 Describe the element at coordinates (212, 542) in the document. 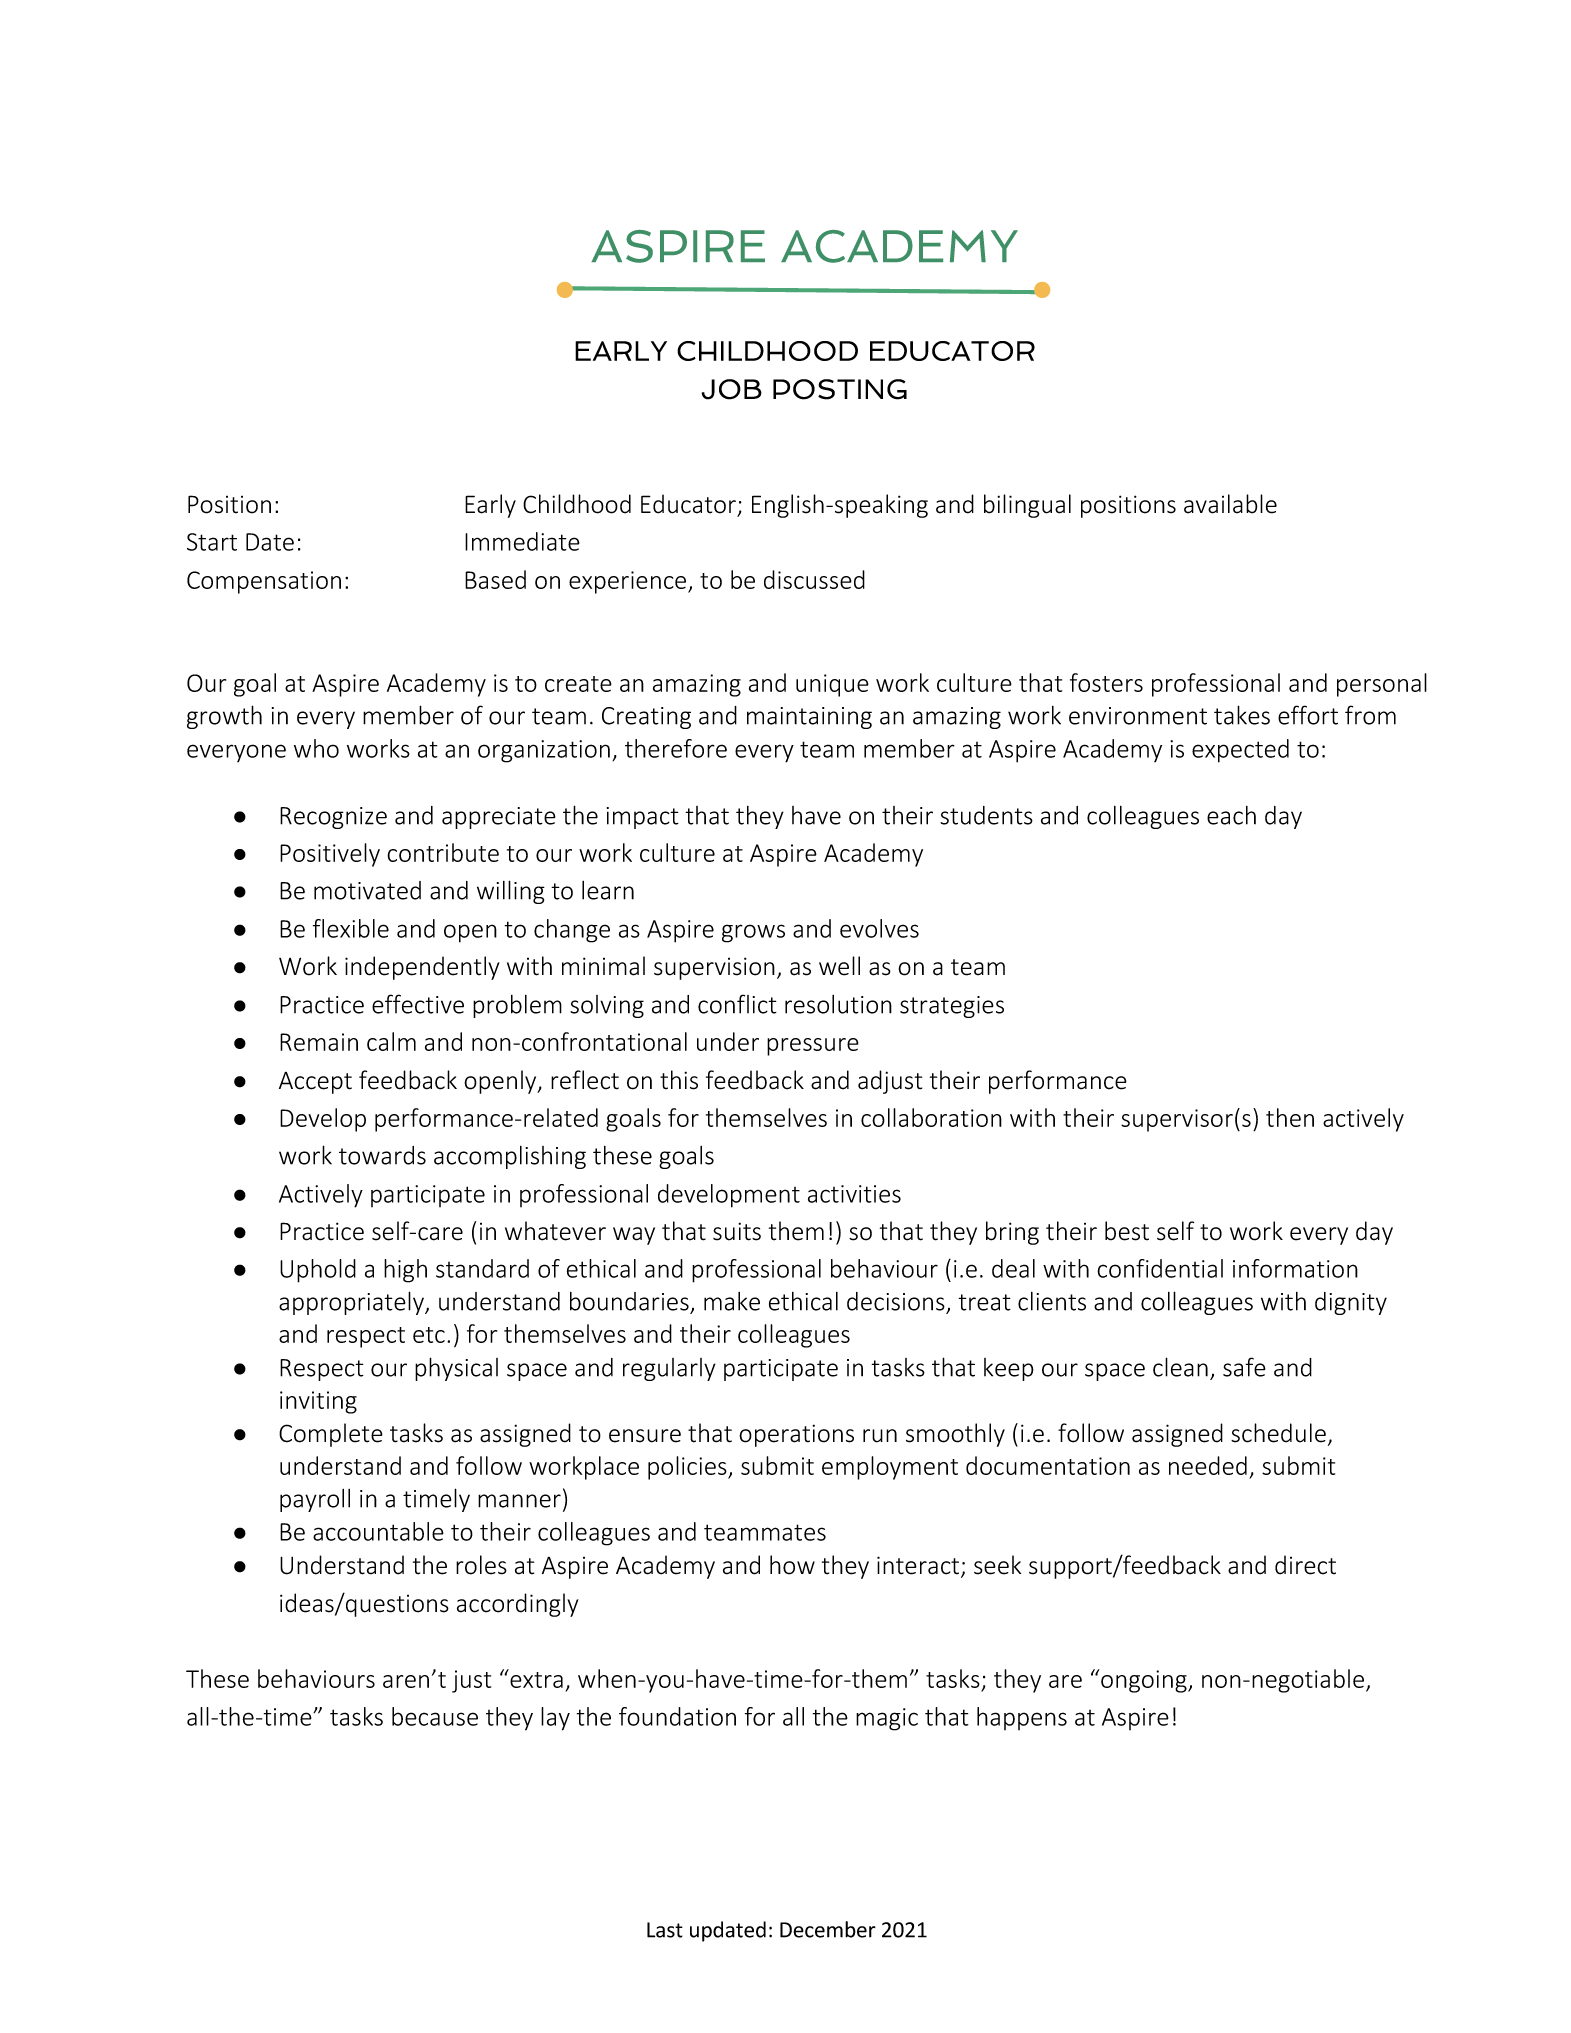

I see `Start` at that location.
